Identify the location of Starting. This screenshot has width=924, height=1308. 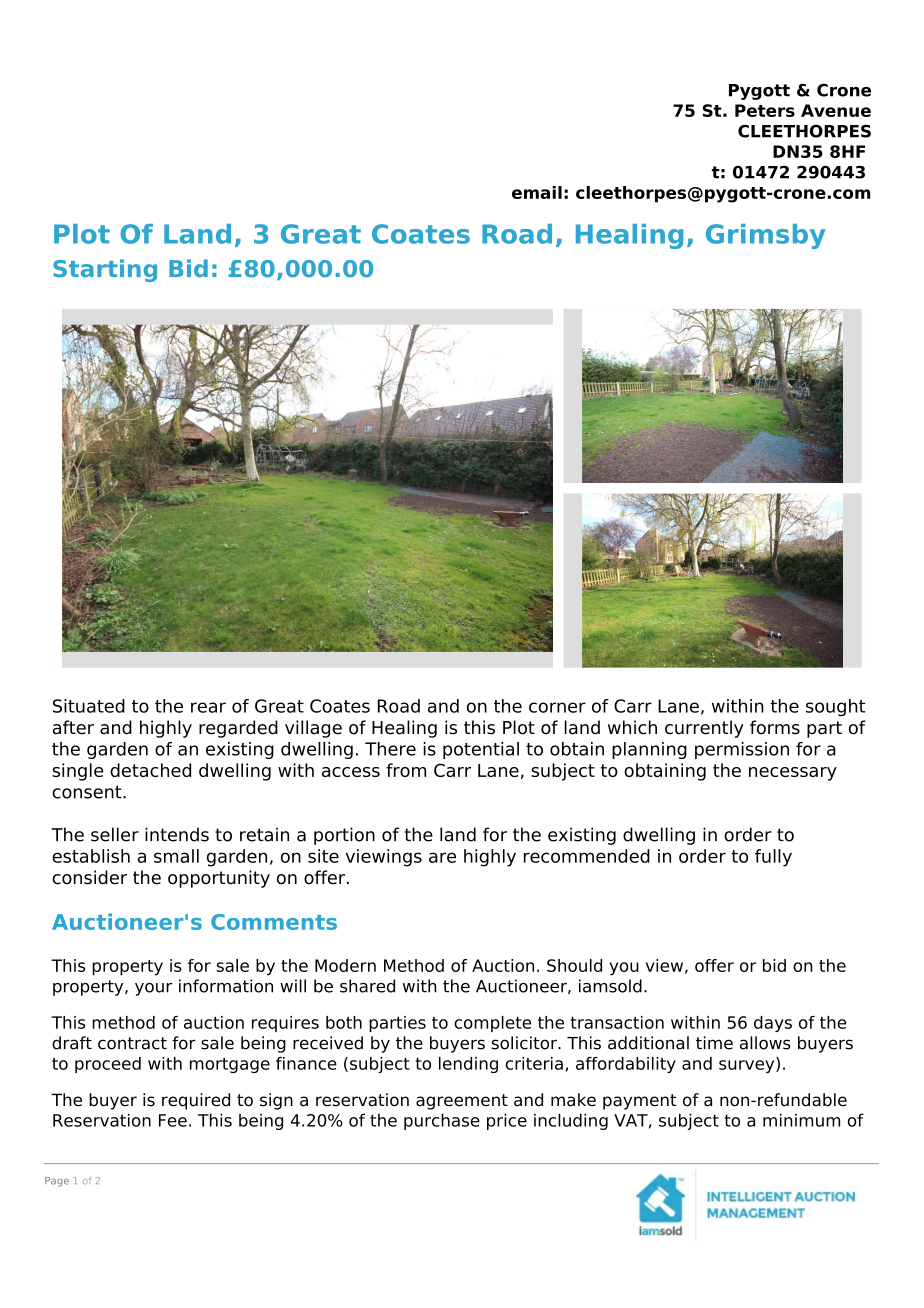
(105, 270).
